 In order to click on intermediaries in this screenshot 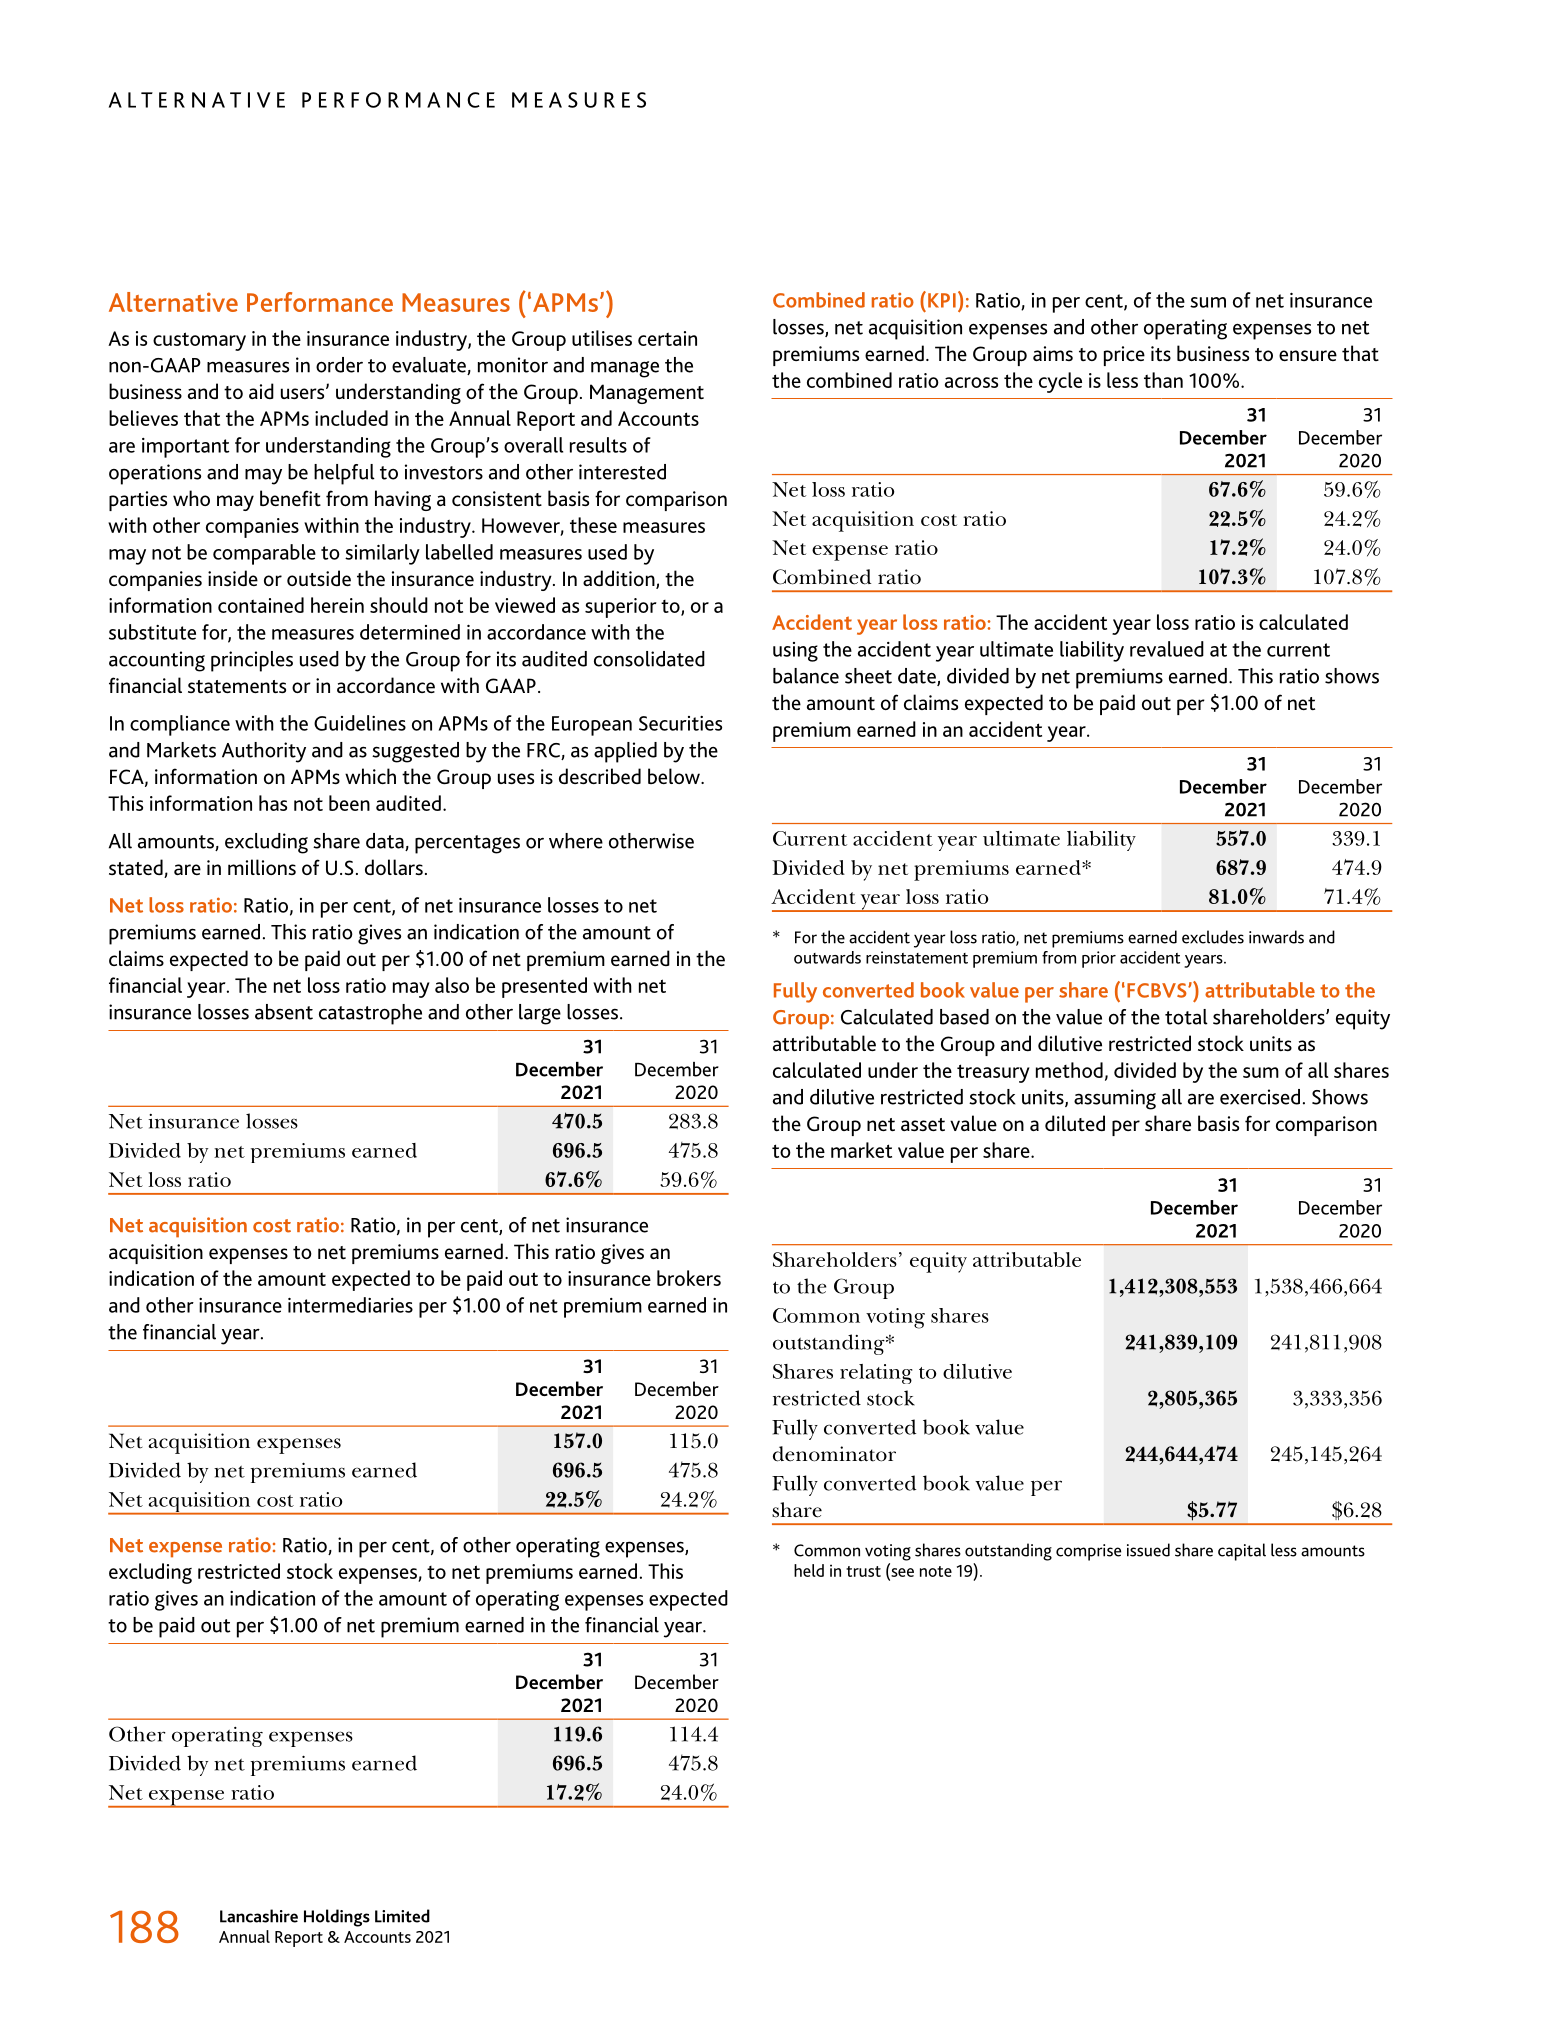, I will do `click(350, 1305)`.
